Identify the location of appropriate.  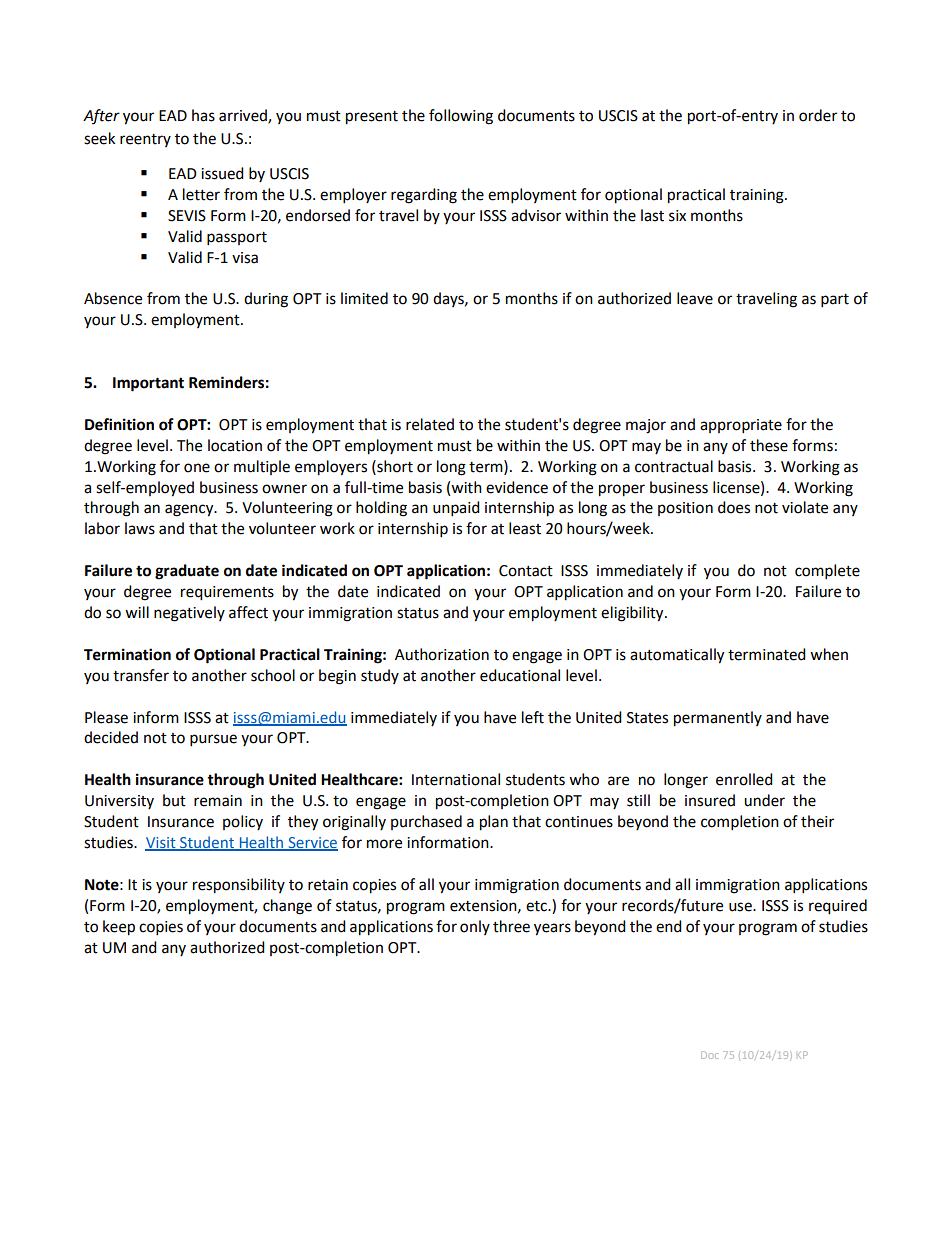
(741, 426).
